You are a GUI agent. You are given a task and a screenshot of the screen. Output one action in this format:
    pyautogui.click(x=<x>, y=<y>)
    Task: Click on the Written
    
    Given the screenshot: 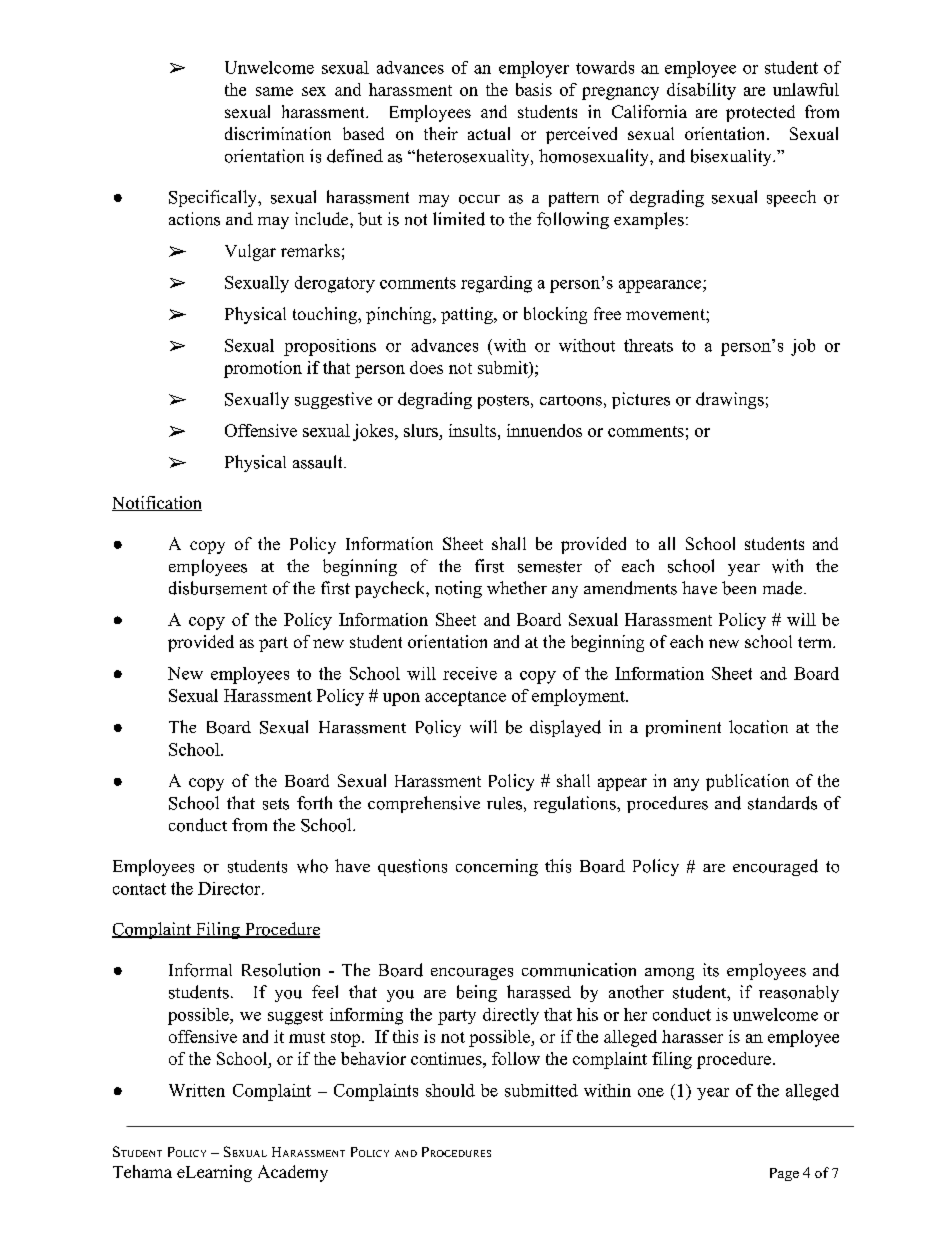 What is the action you would take?
    pyautogui.click(x=197, y=1090)
